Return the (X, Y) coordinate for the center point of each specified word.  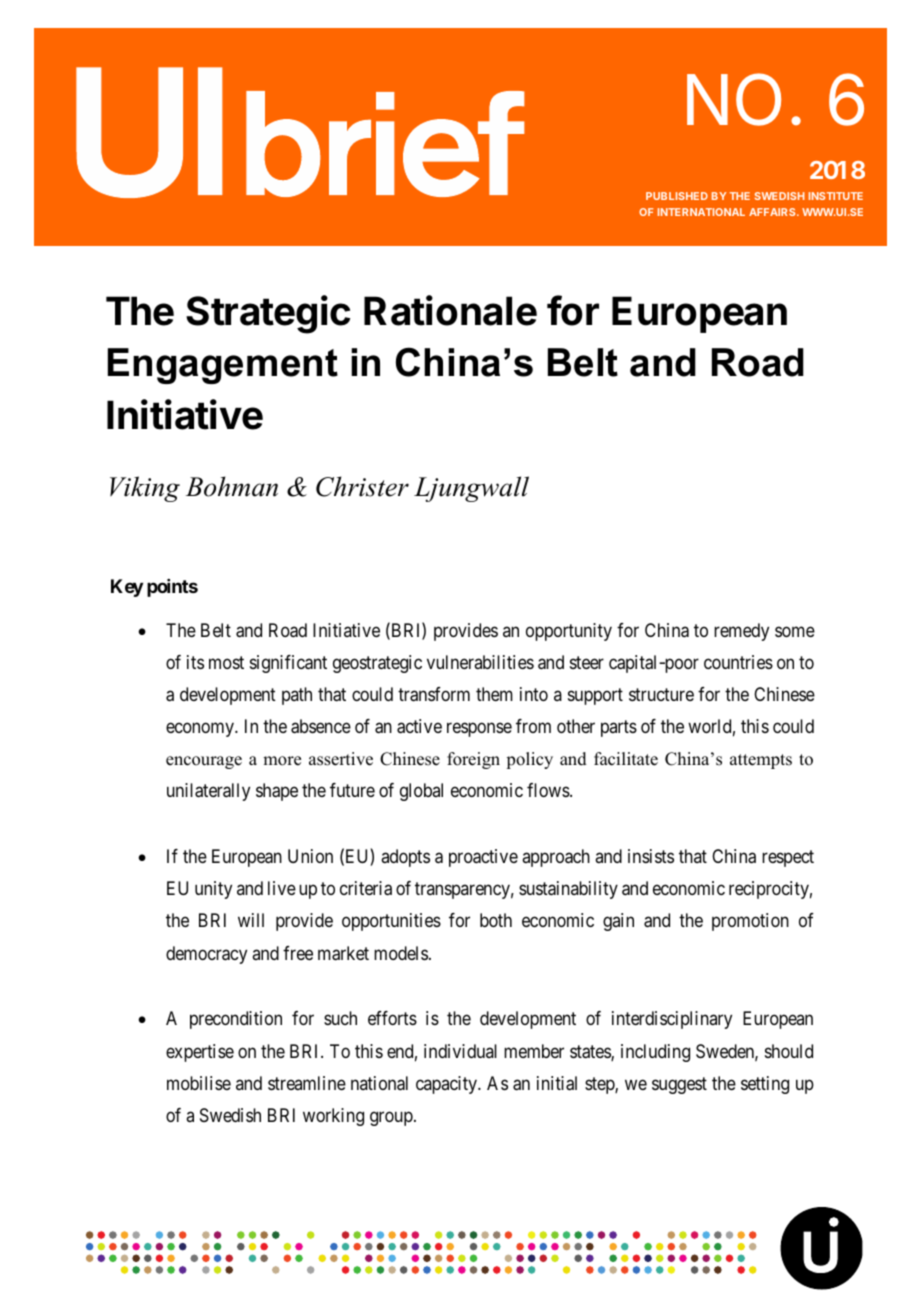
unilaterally (208, 792)
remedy (741, 632)
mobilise (199, 1083)
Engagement (223, 366)
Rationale (450, 310)
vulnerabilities (480, 662)
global (421, 792)
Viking (145, 489)
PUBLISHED (677, 196)
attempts (761, 761)
